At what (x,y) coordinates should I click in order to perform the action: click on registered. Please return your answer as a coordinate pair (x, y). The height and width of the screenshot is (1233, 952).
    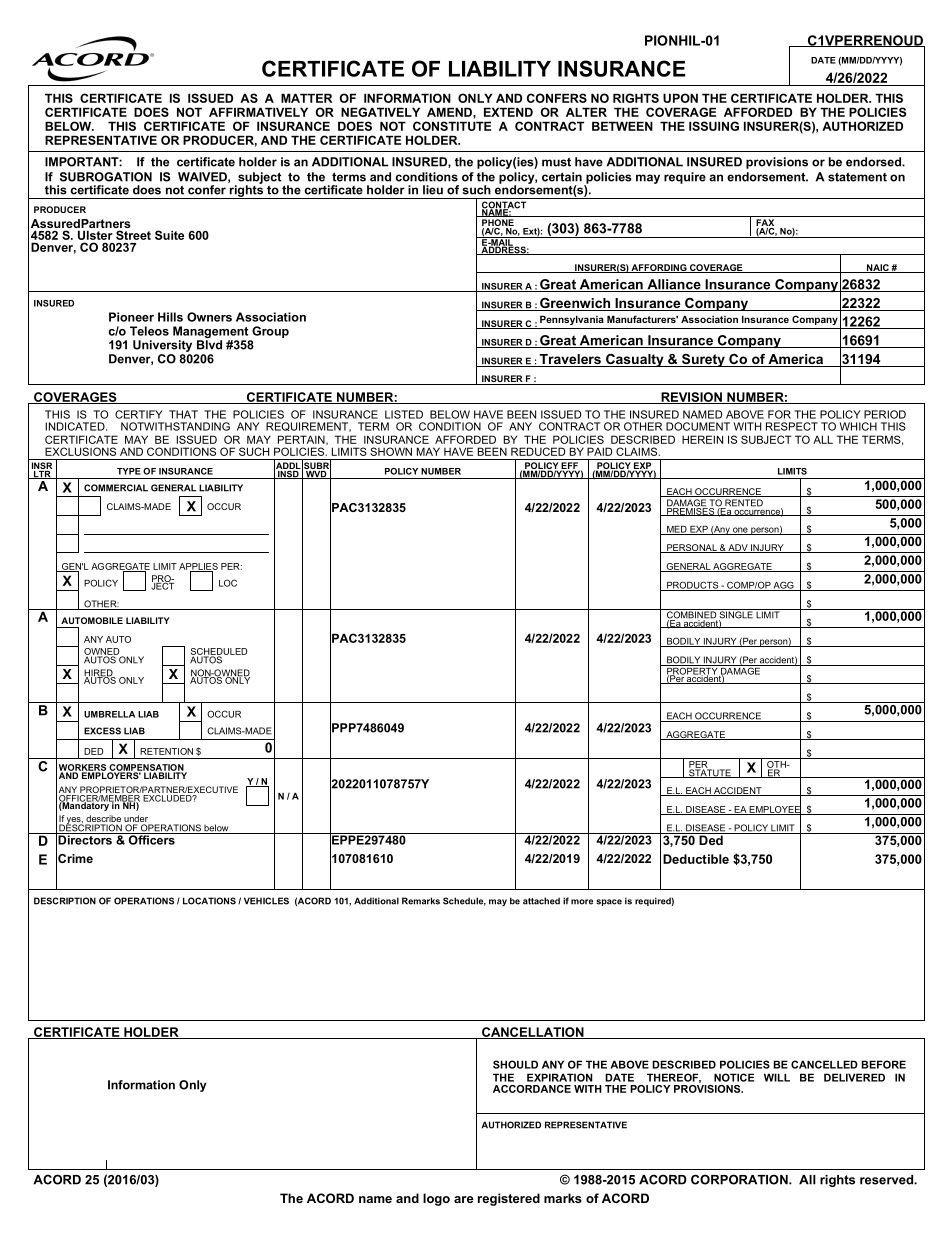
    Looking at the image, I should click on (509, 1199).
